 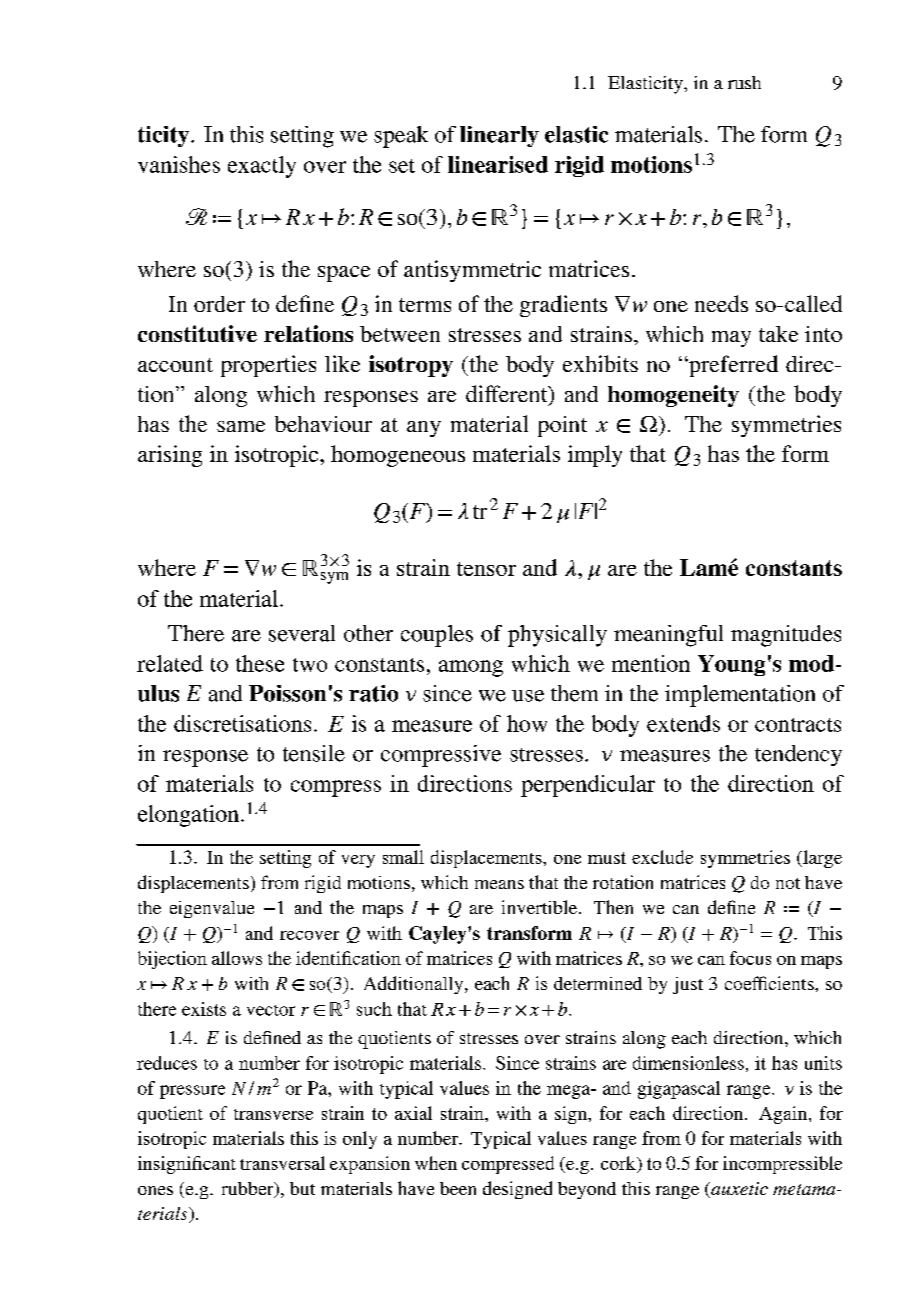 What do you see at coordinates (499, 884) in the screenshot?
I see `means` at bounding box center [499, 884].
